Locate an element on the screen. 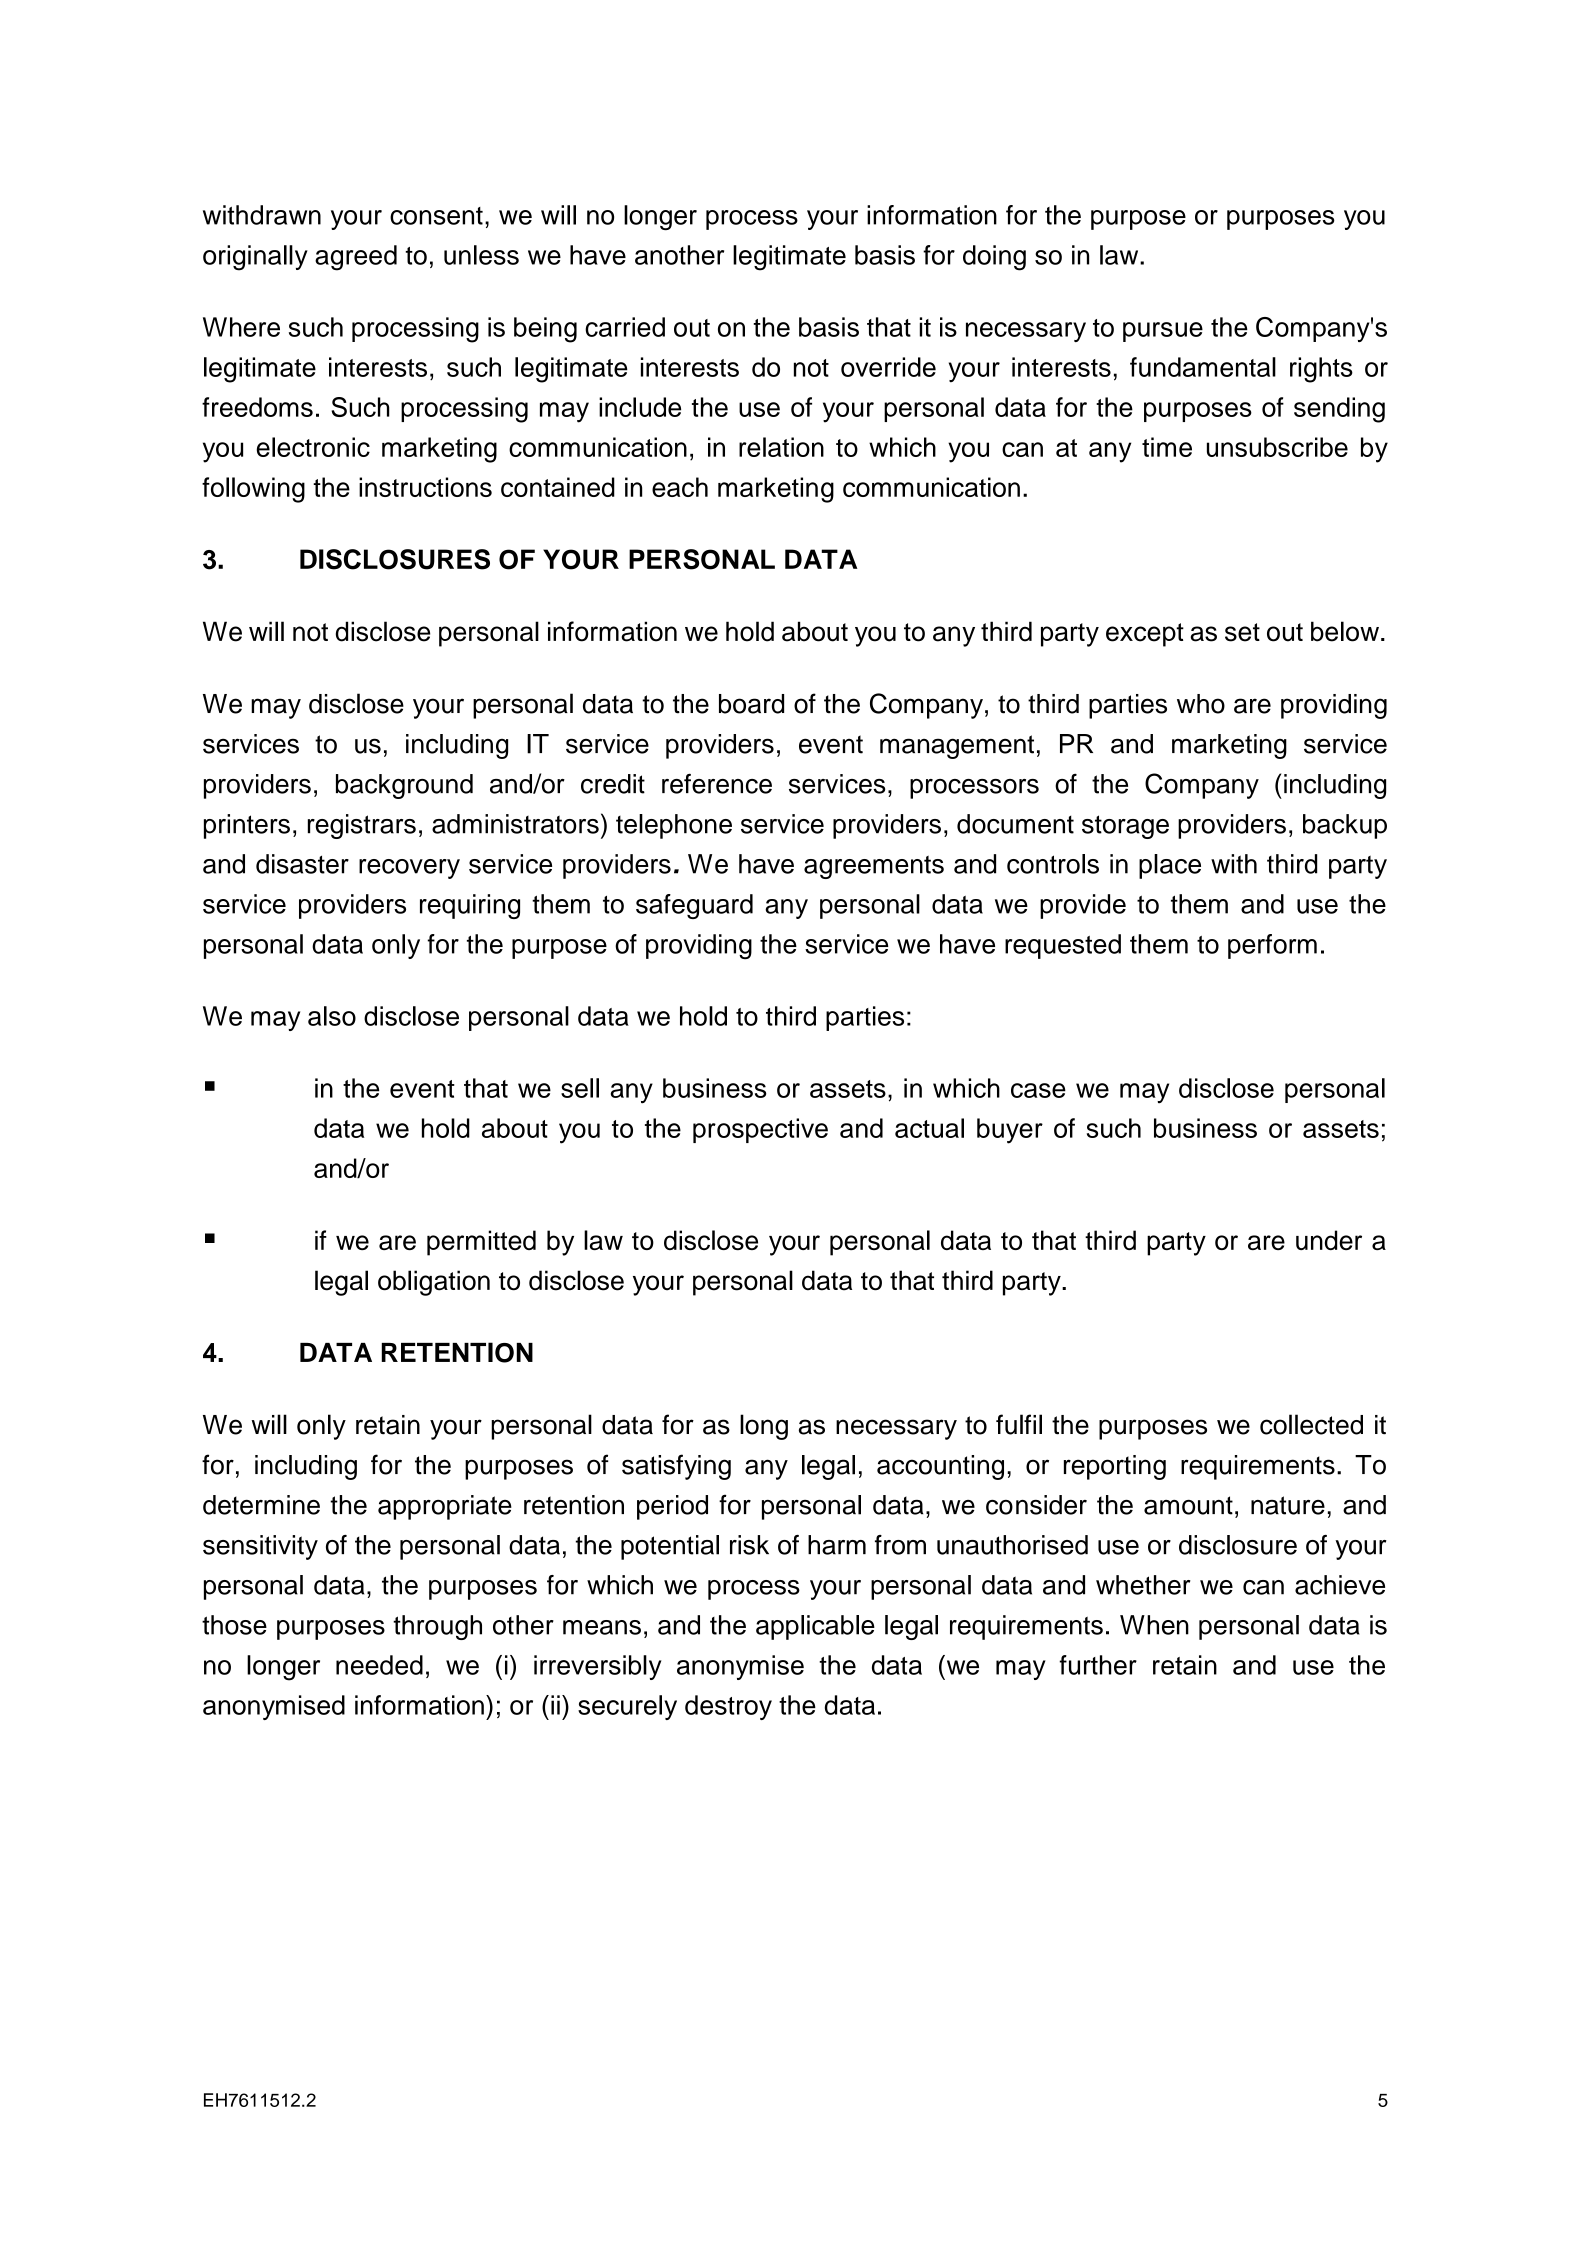 This screenshot has width=1590, height=2248. obligation is located at coordinates (434, 1283).
